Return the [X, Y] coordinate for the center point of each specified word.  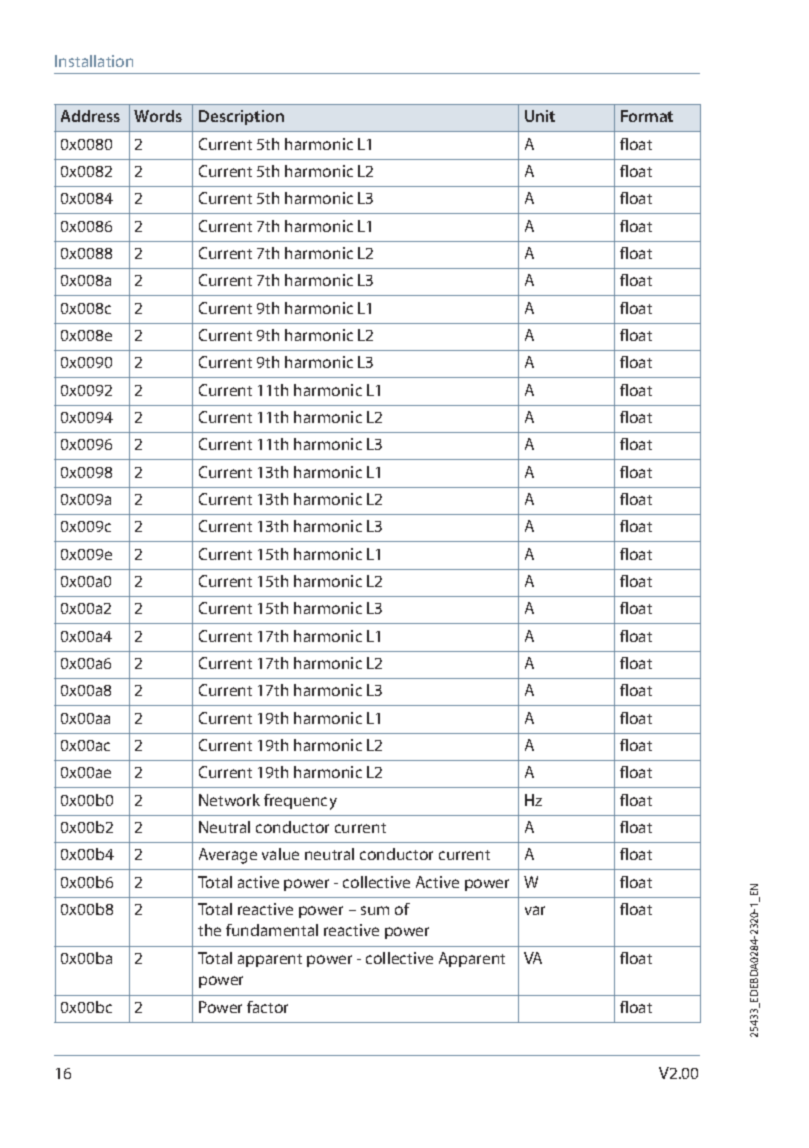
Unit [540, 116]
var [535, 910]
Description [241, 117]
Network [229, 800]
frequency [300, 802]
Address [90, 116]
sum [375, 910]
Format [647, 116]
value [280, 854]
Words [158, 116]
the [209, 930]
